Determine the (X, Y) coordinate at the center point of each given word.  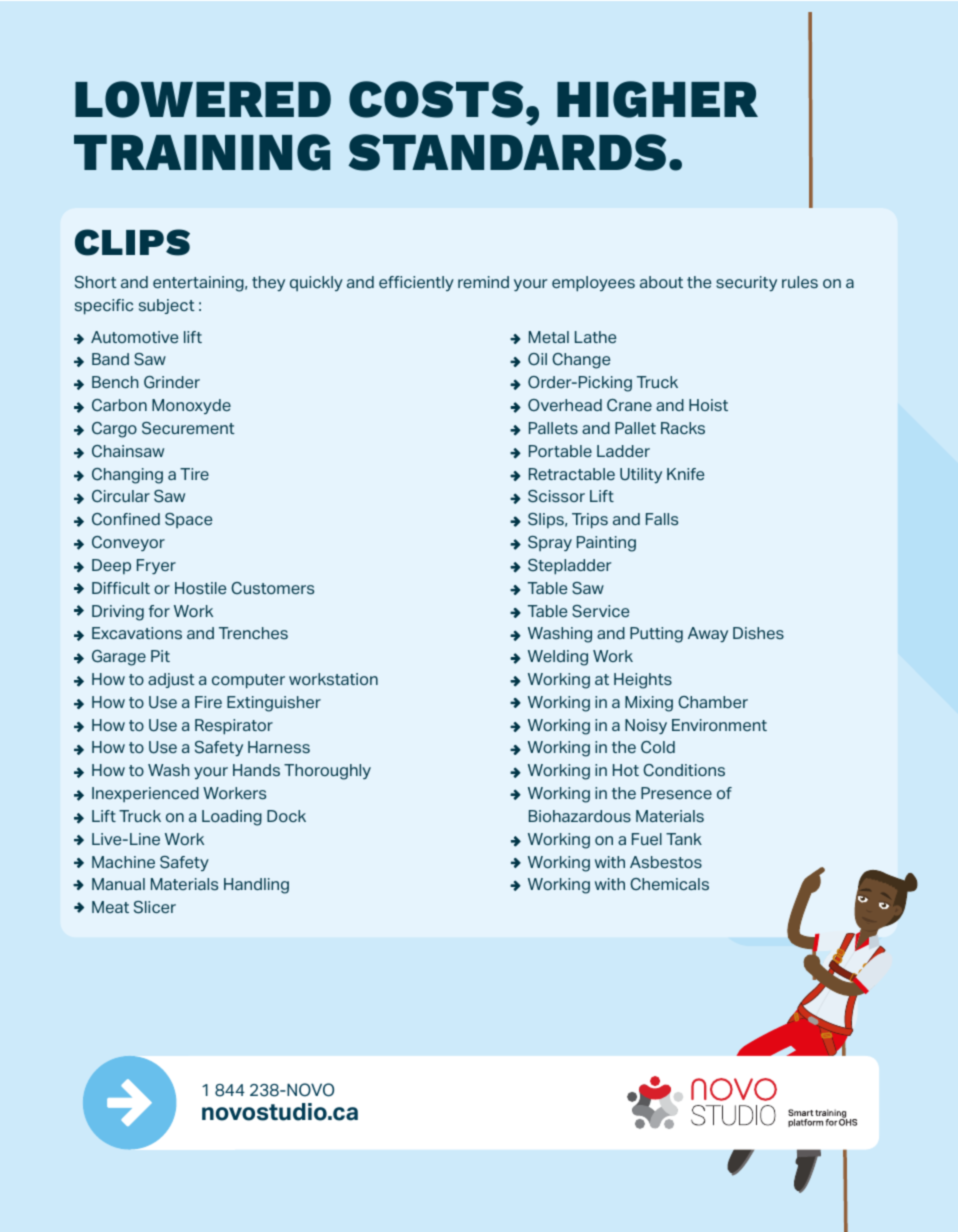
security (746, 283)
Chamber (713, 702)
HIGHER (657, 99)
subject (167, 306)
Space (188, 520)
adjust (171, 680)
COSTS (436, 99)
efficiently (416, 283)
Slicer (155, 907)
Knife (685, 474)
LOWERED (203, 99)
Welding (558, 658)
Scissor (556, 496)
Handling (256, 886)
